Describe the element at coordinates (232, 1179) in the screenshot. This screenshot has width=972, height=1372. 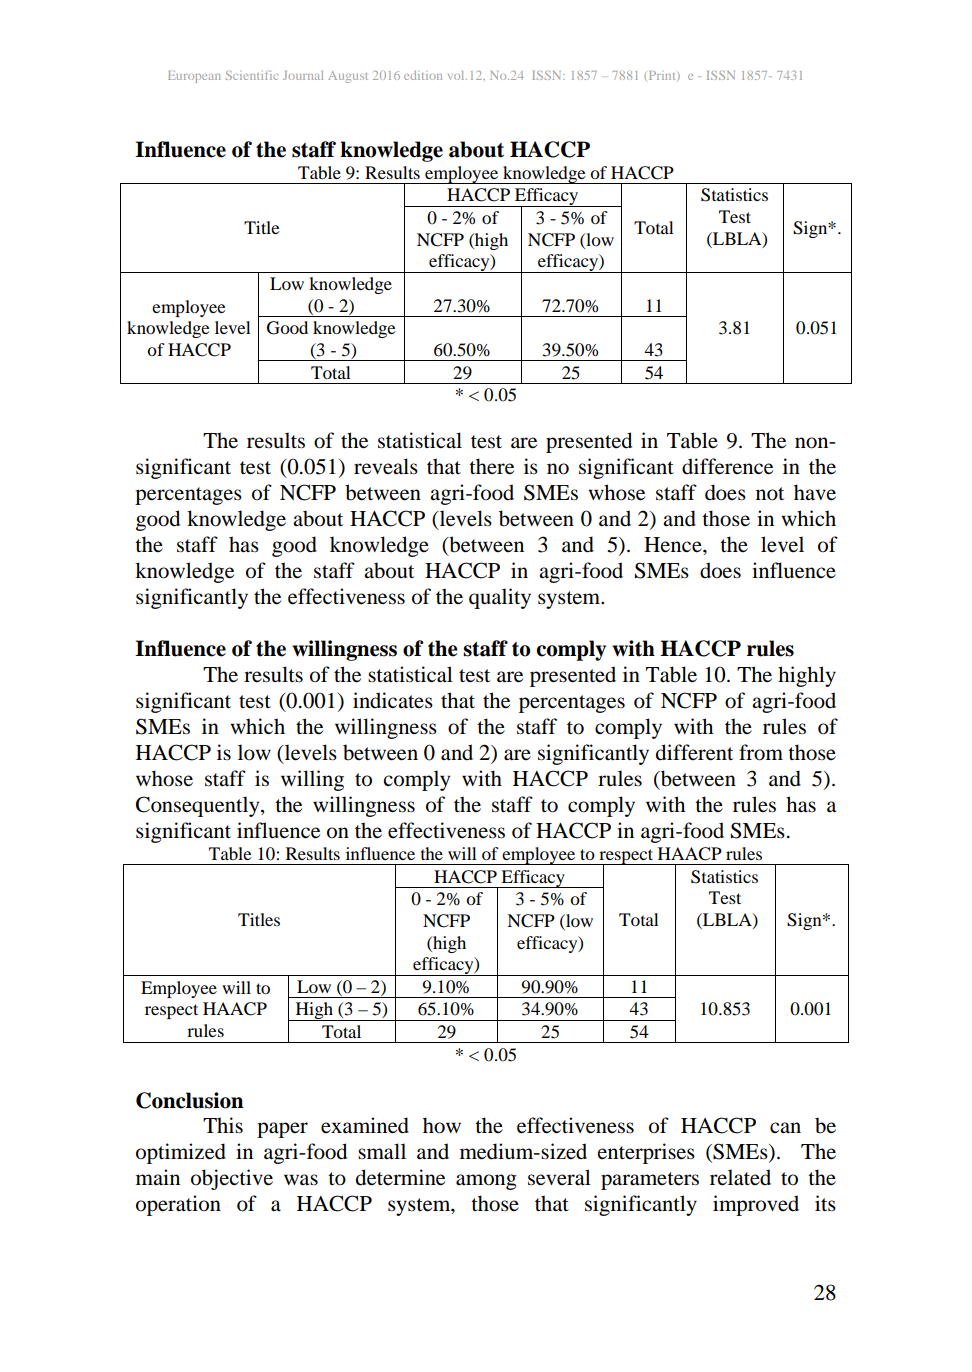
I see `objective` at that location.
